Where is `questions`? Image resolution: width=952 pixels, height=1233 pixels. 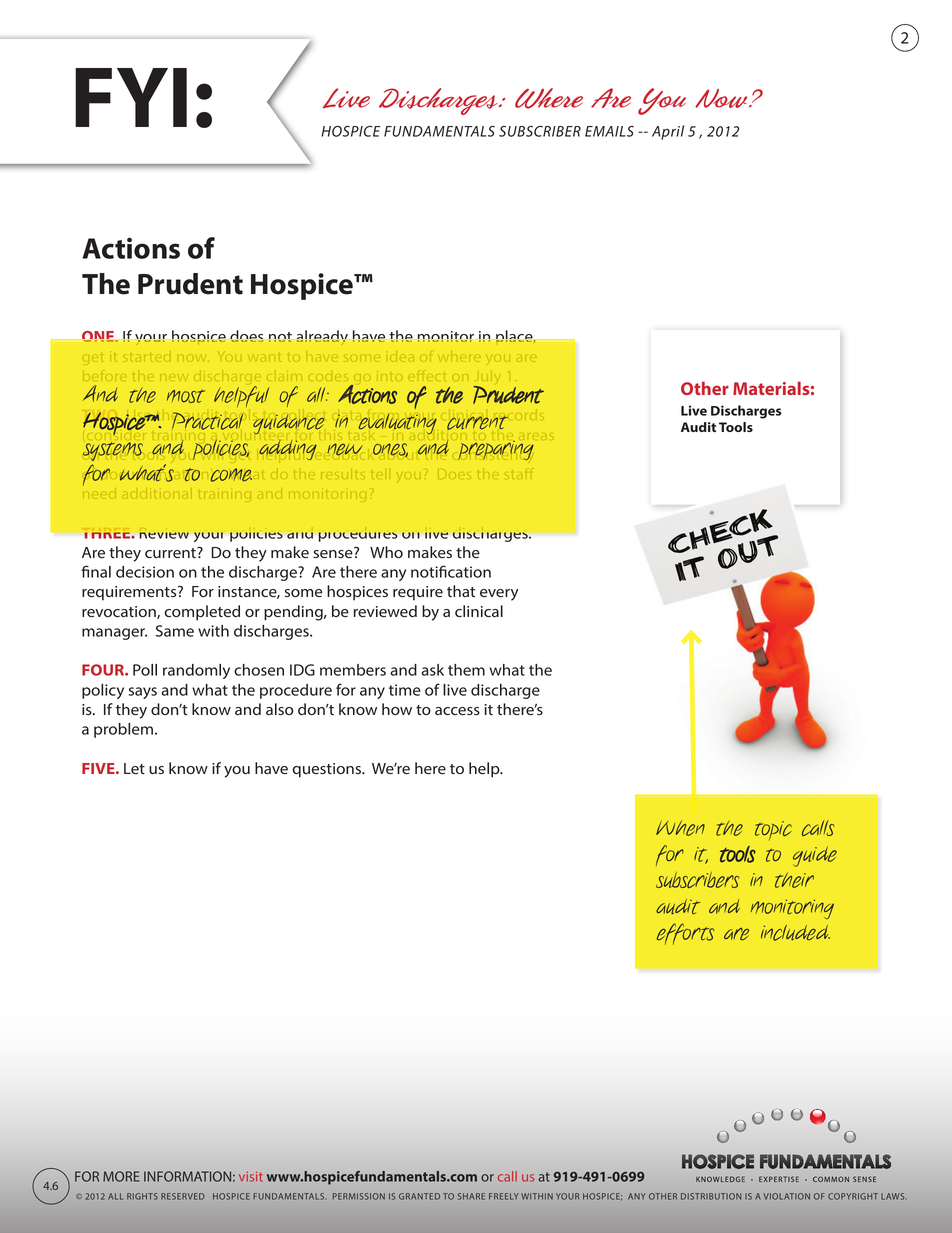
questions is located at coordinates (328, 770).
